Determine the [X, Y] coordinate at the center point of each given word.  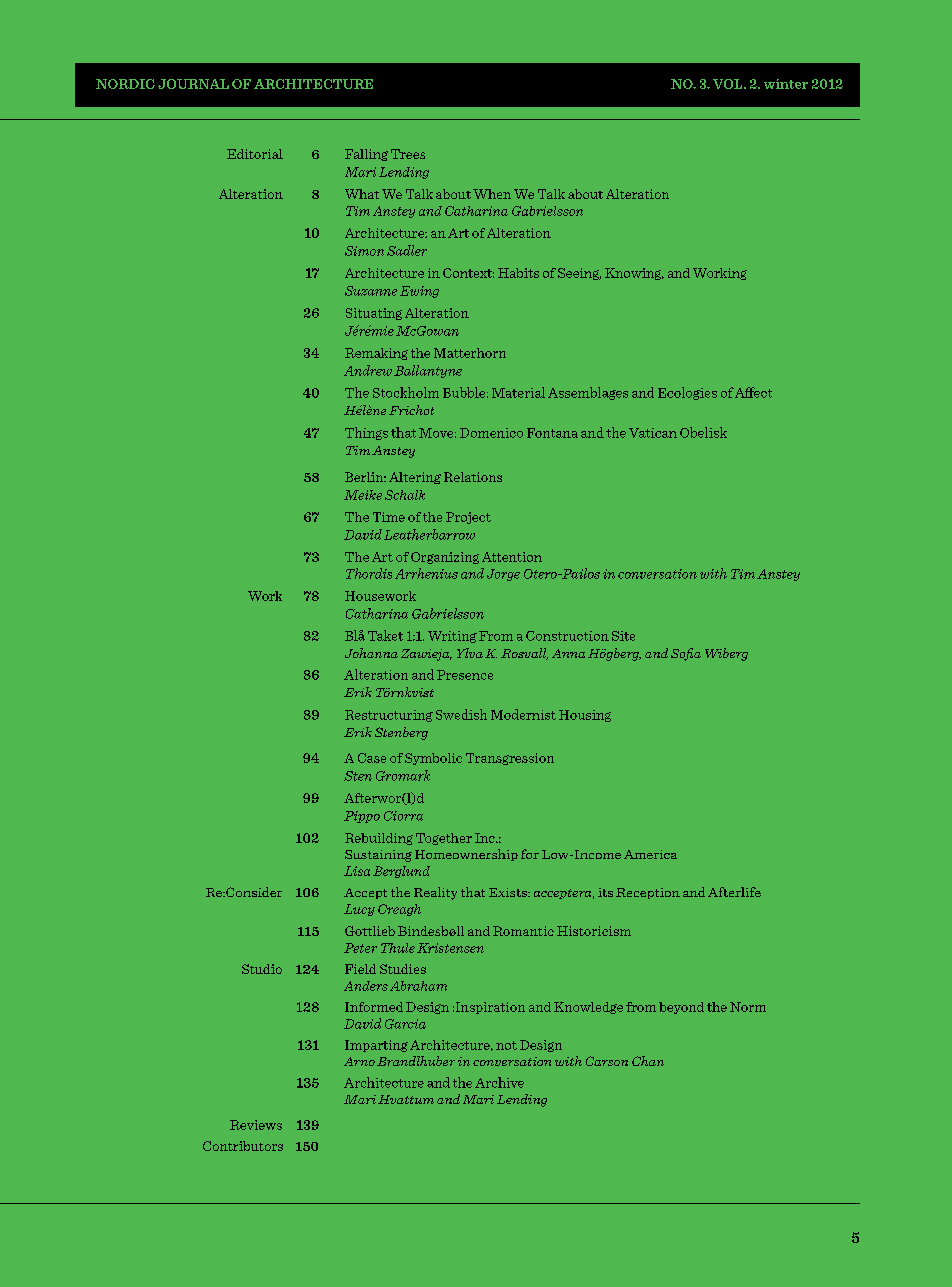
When [492, 194]
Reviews [256, 1125]
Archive [499, 1082]
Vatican [653, 433]
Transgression [510, 759]
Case [372, 758]
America [650, 854]
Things [366, 433]
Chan [648, 1061]
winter [786, 84]
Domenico [491, 433]
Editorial [255, 154]
